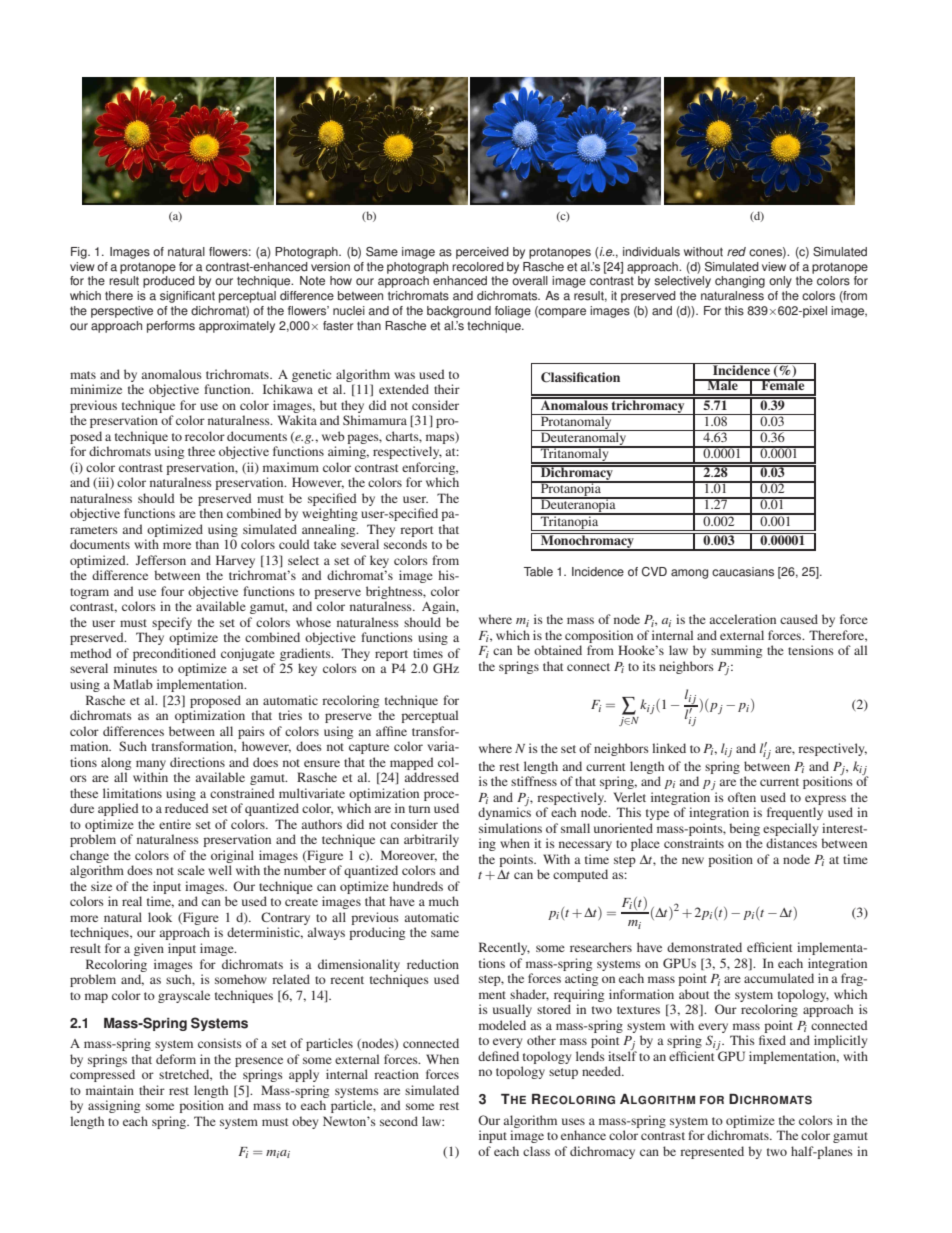  Describe the element at coordinates (740, 282) in the image. I see `changing` at that location.
